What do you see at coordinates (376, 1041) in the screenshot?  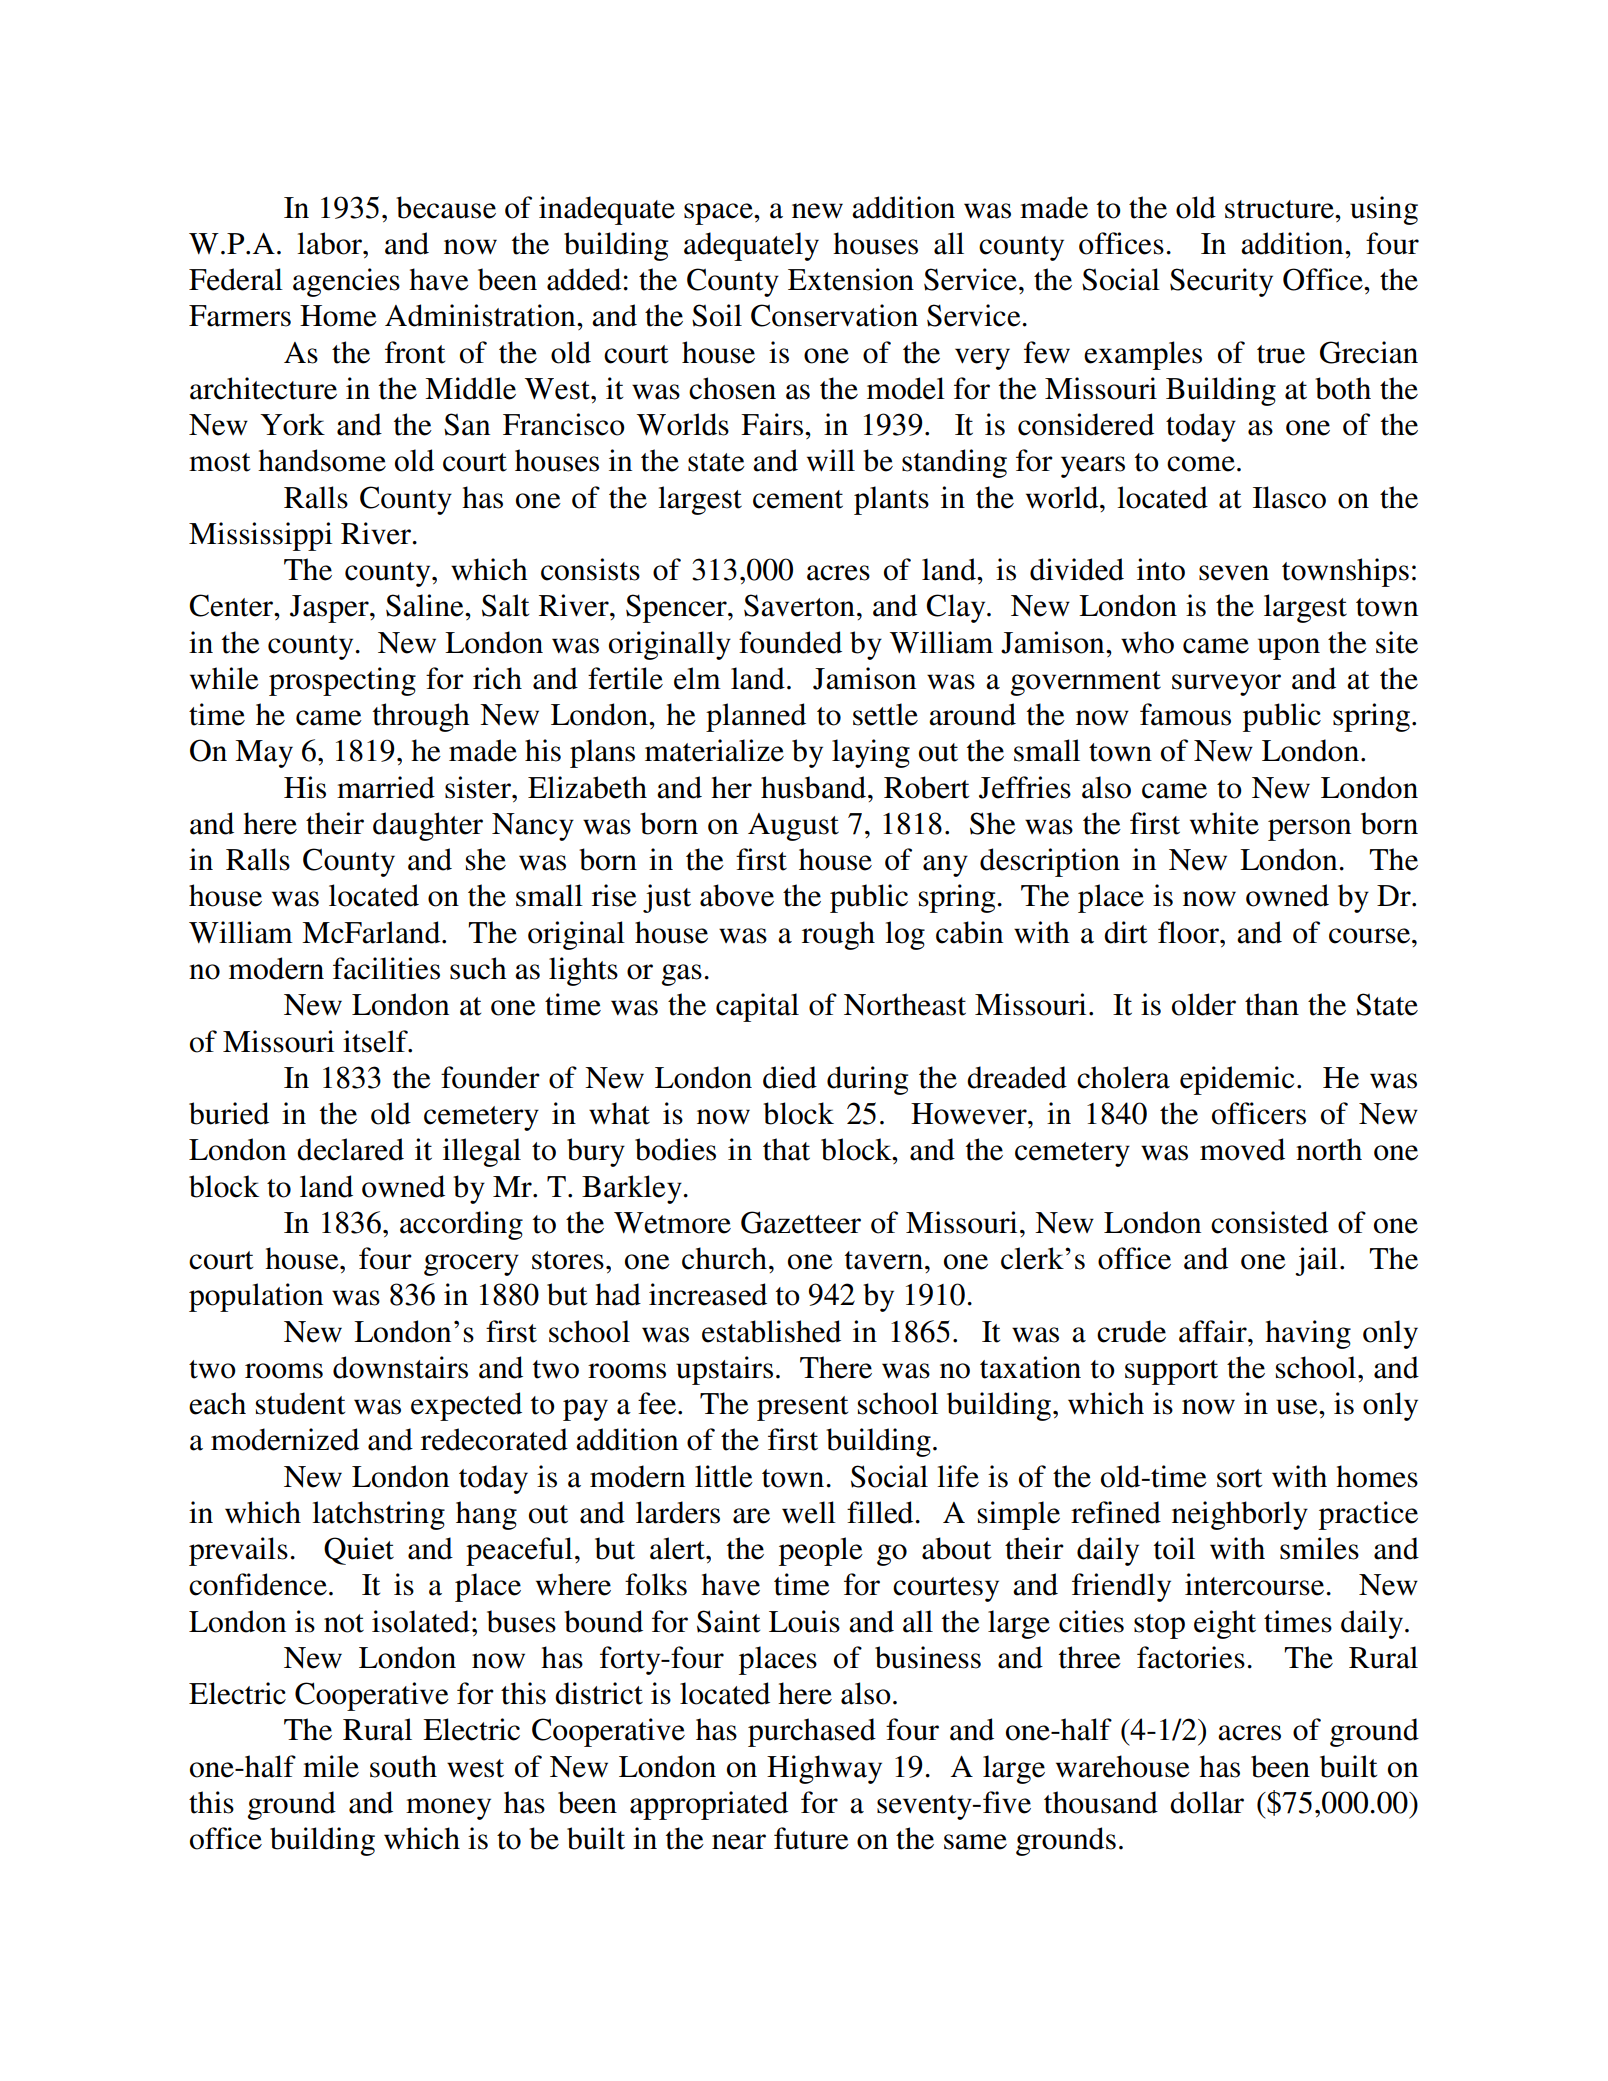 I see `itself` at bounding box center [376, 1041].
